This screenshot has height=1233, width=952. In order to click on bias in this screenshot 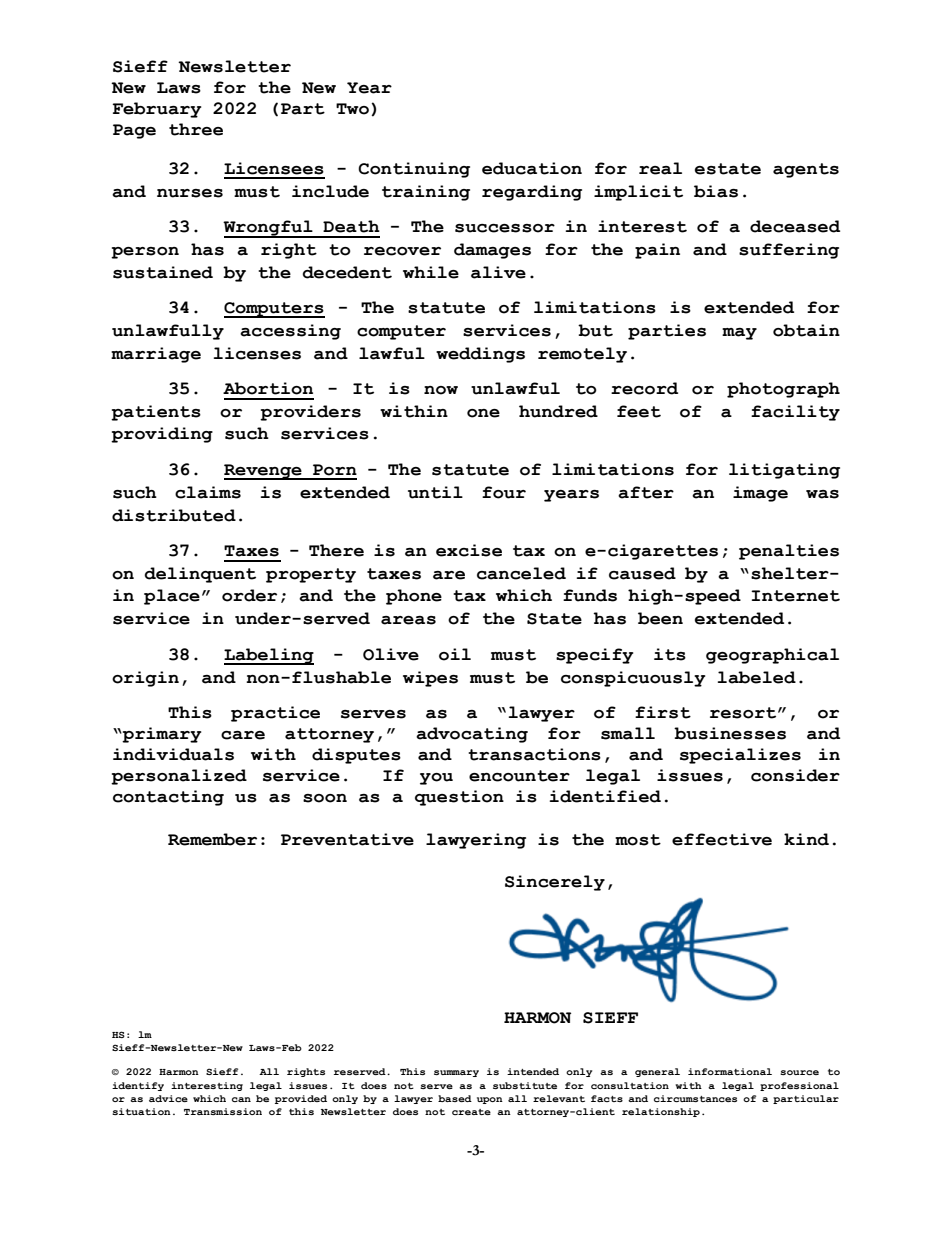, I will do `click(716, 191)`.
